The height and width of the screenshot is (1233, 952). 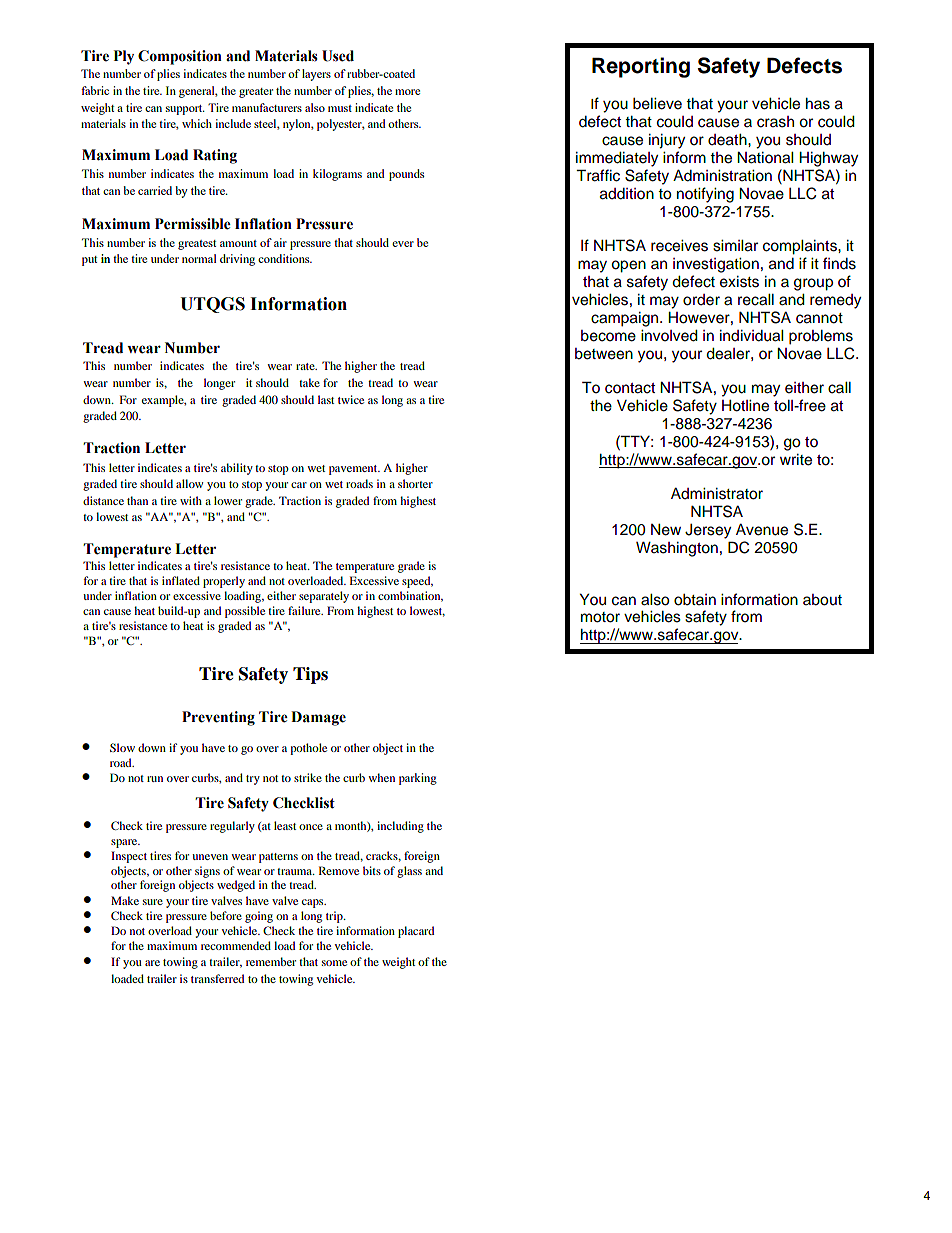 I want to click on ability, so click(x=237, y=469).
